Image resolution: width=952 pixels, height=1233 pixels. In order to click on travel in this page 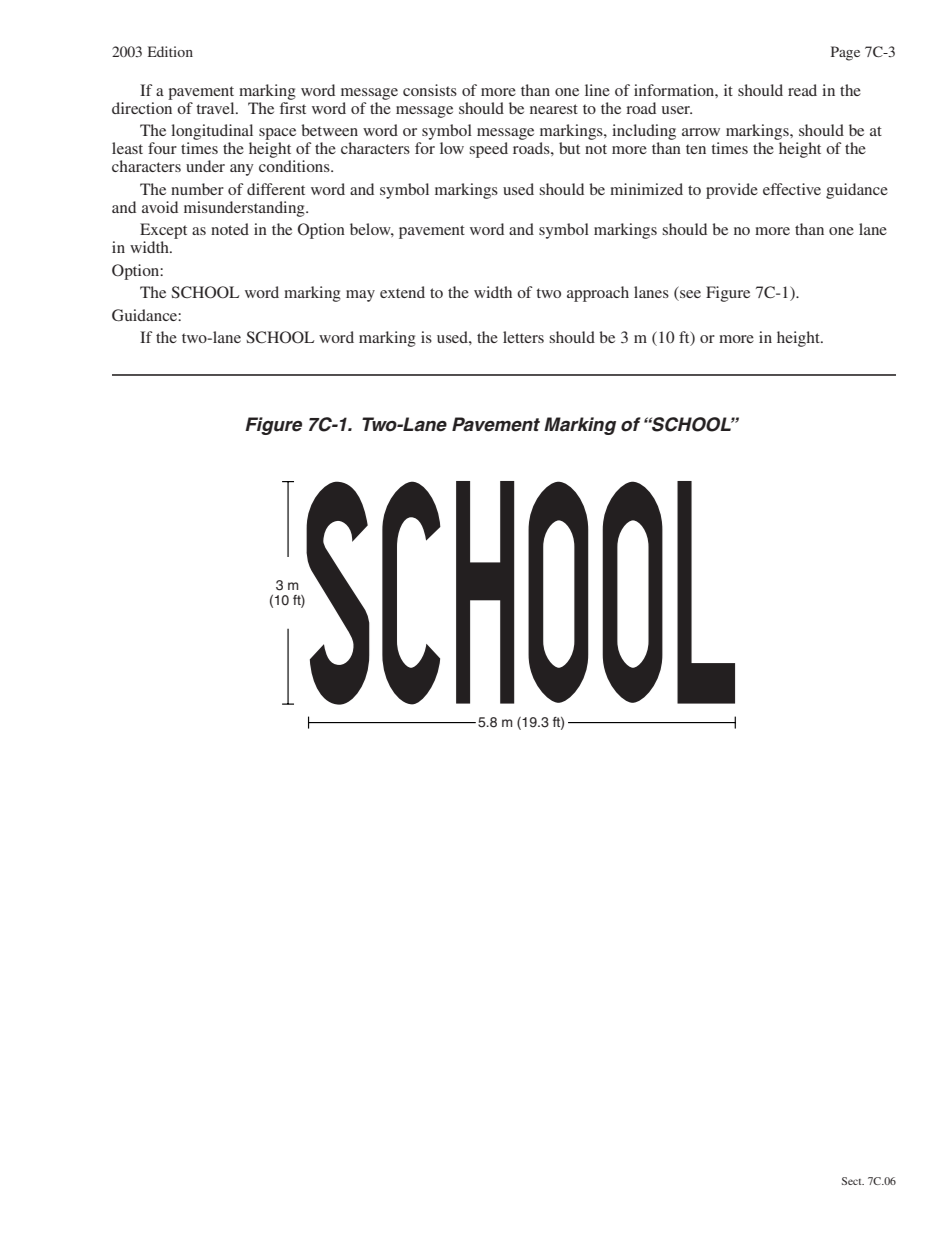, I will do `click(216, 108)`.
